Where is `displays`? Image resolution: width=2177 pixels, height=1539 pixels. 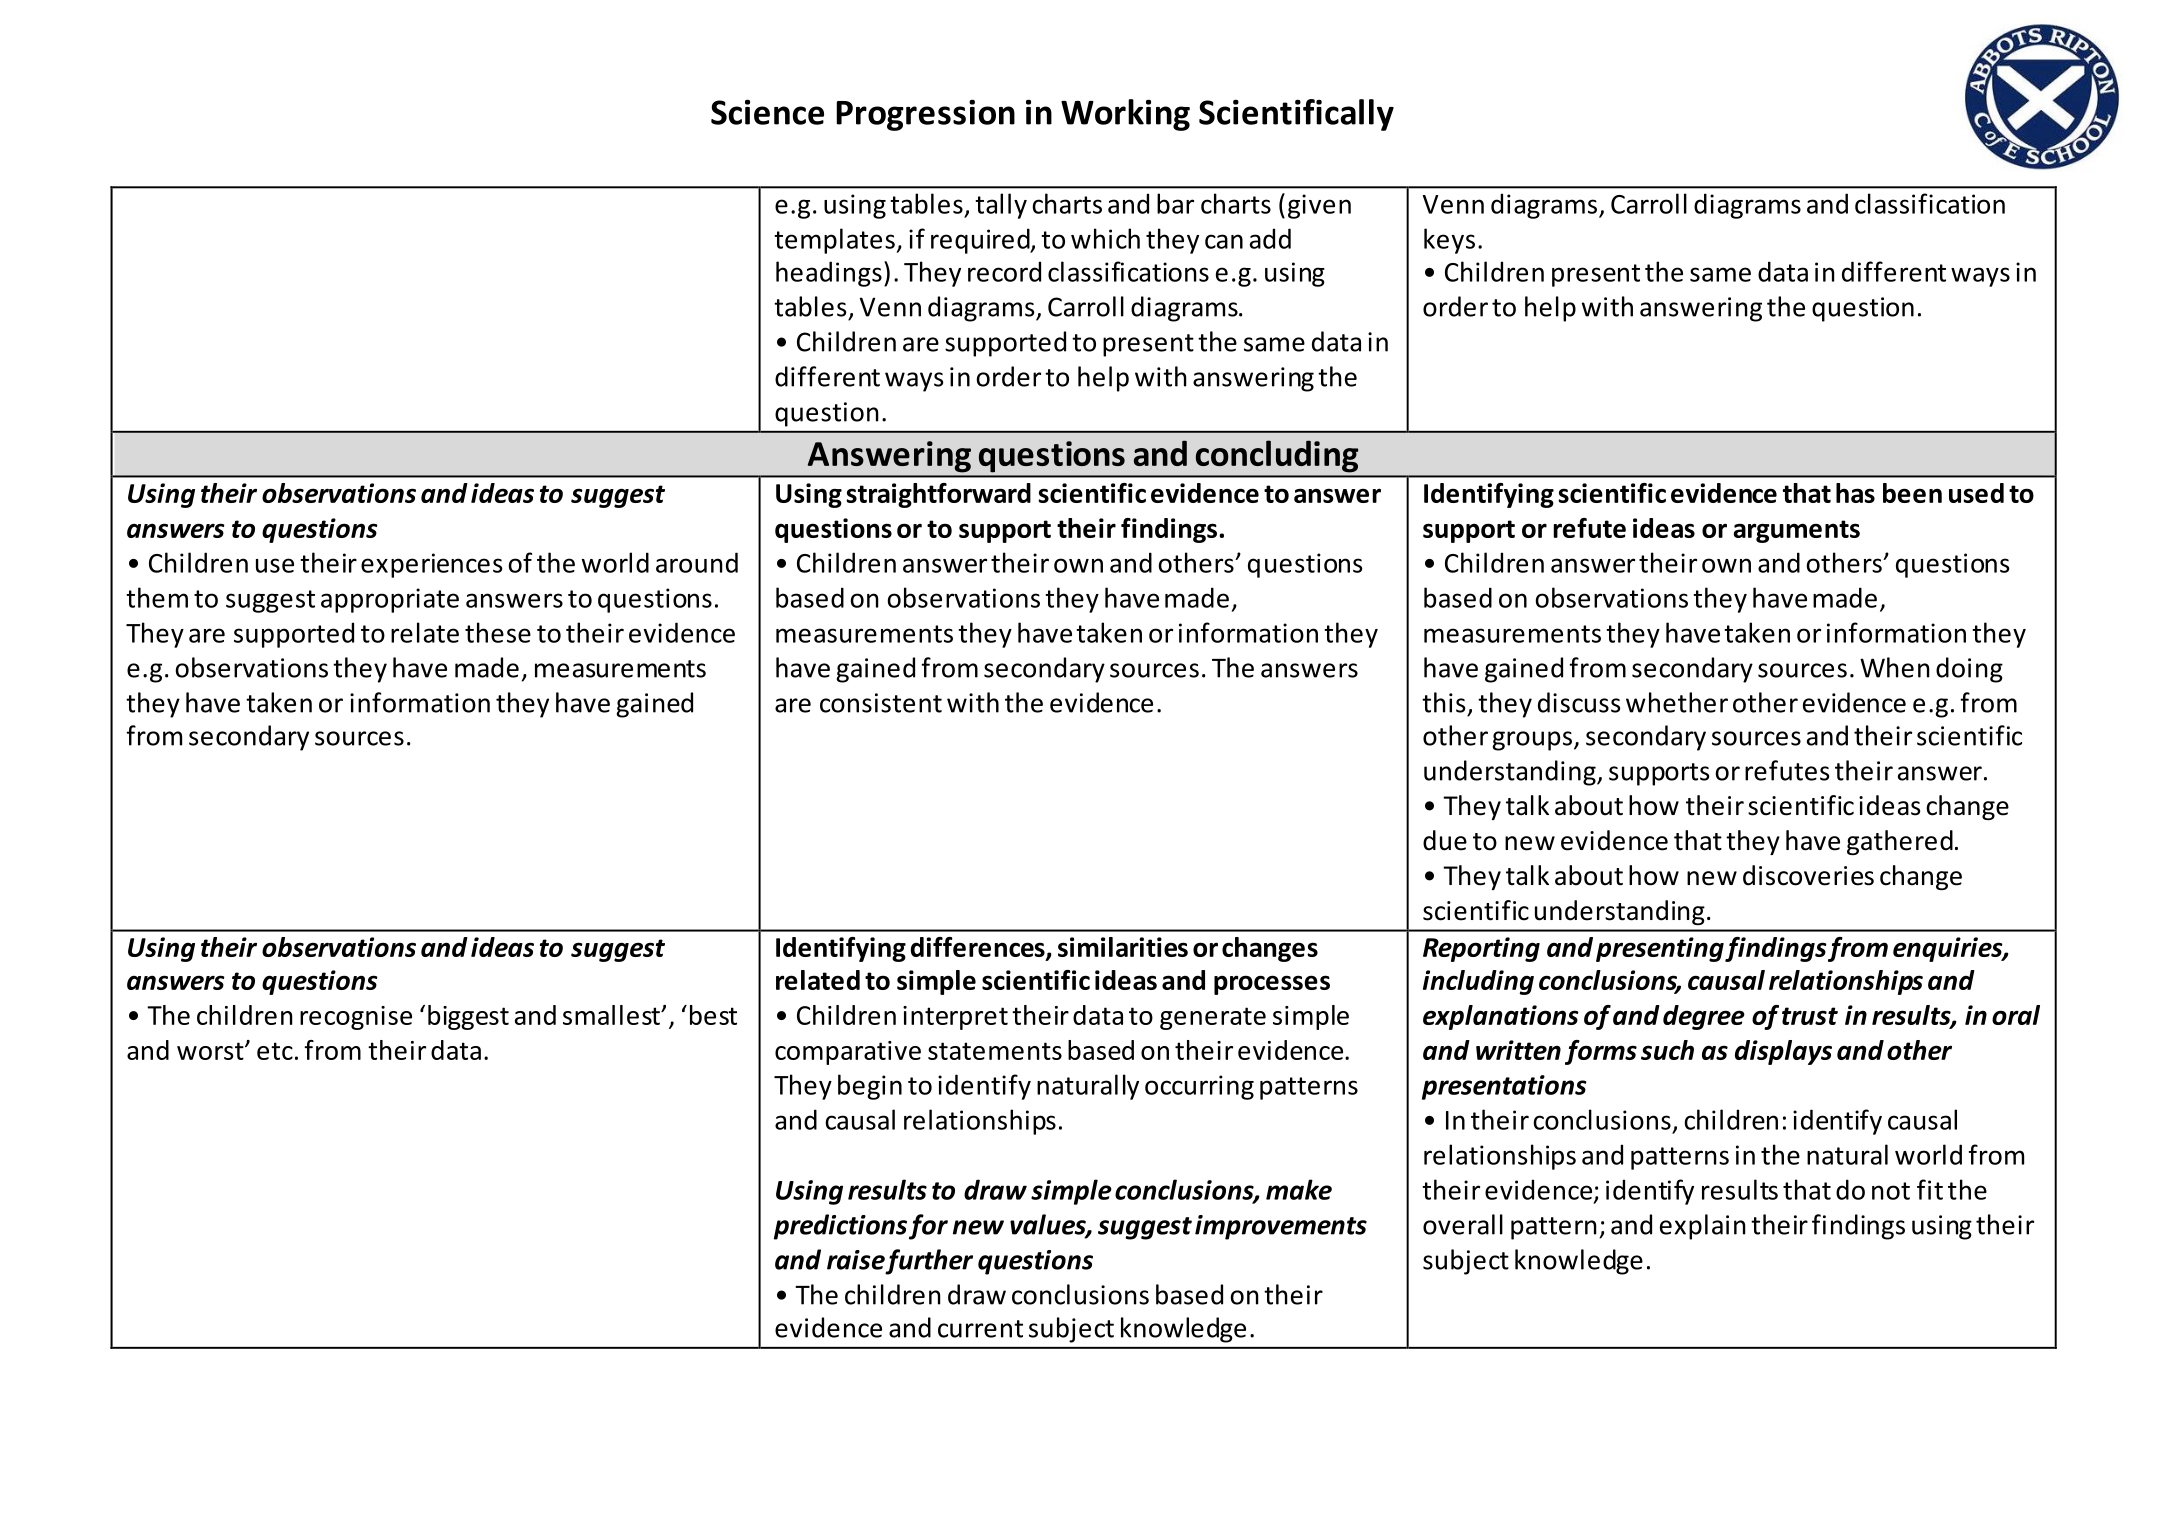
displays is located at coordinates (1783, 1052).
